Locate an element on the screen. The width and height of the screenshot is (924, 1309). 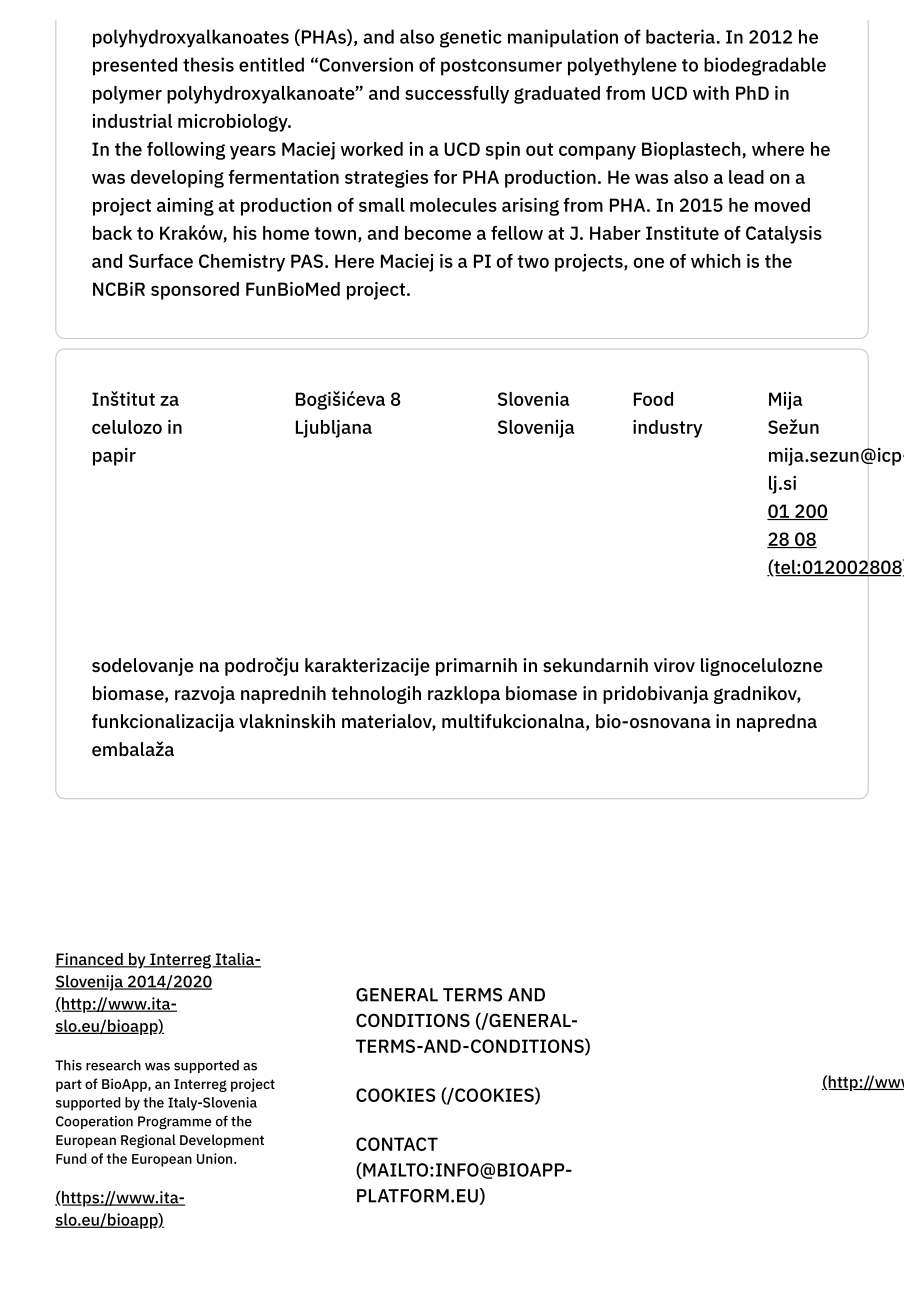
industry is located at coordinates (668, 429).
